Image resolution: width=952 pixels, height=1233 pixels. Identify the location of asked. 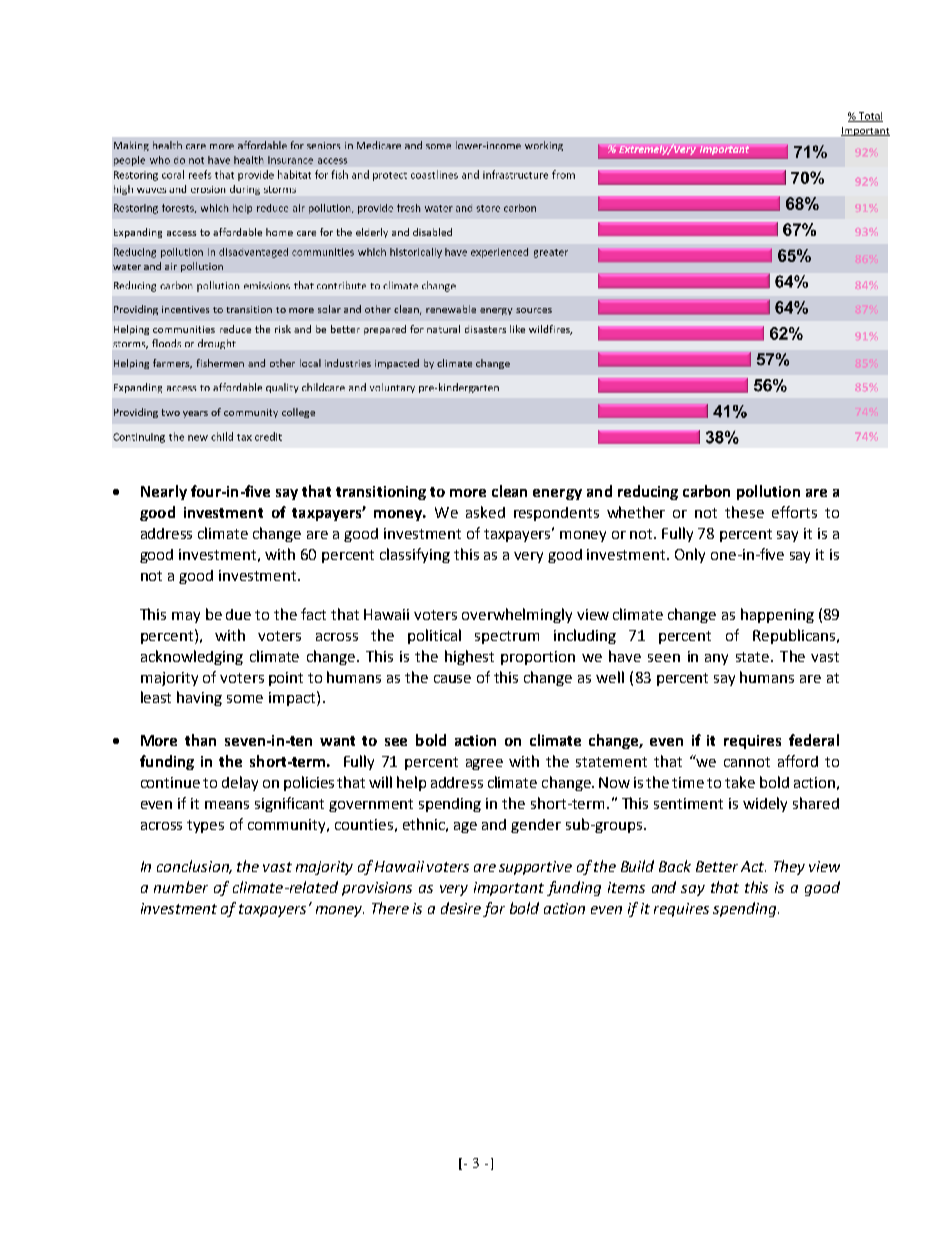
(485, 512).
